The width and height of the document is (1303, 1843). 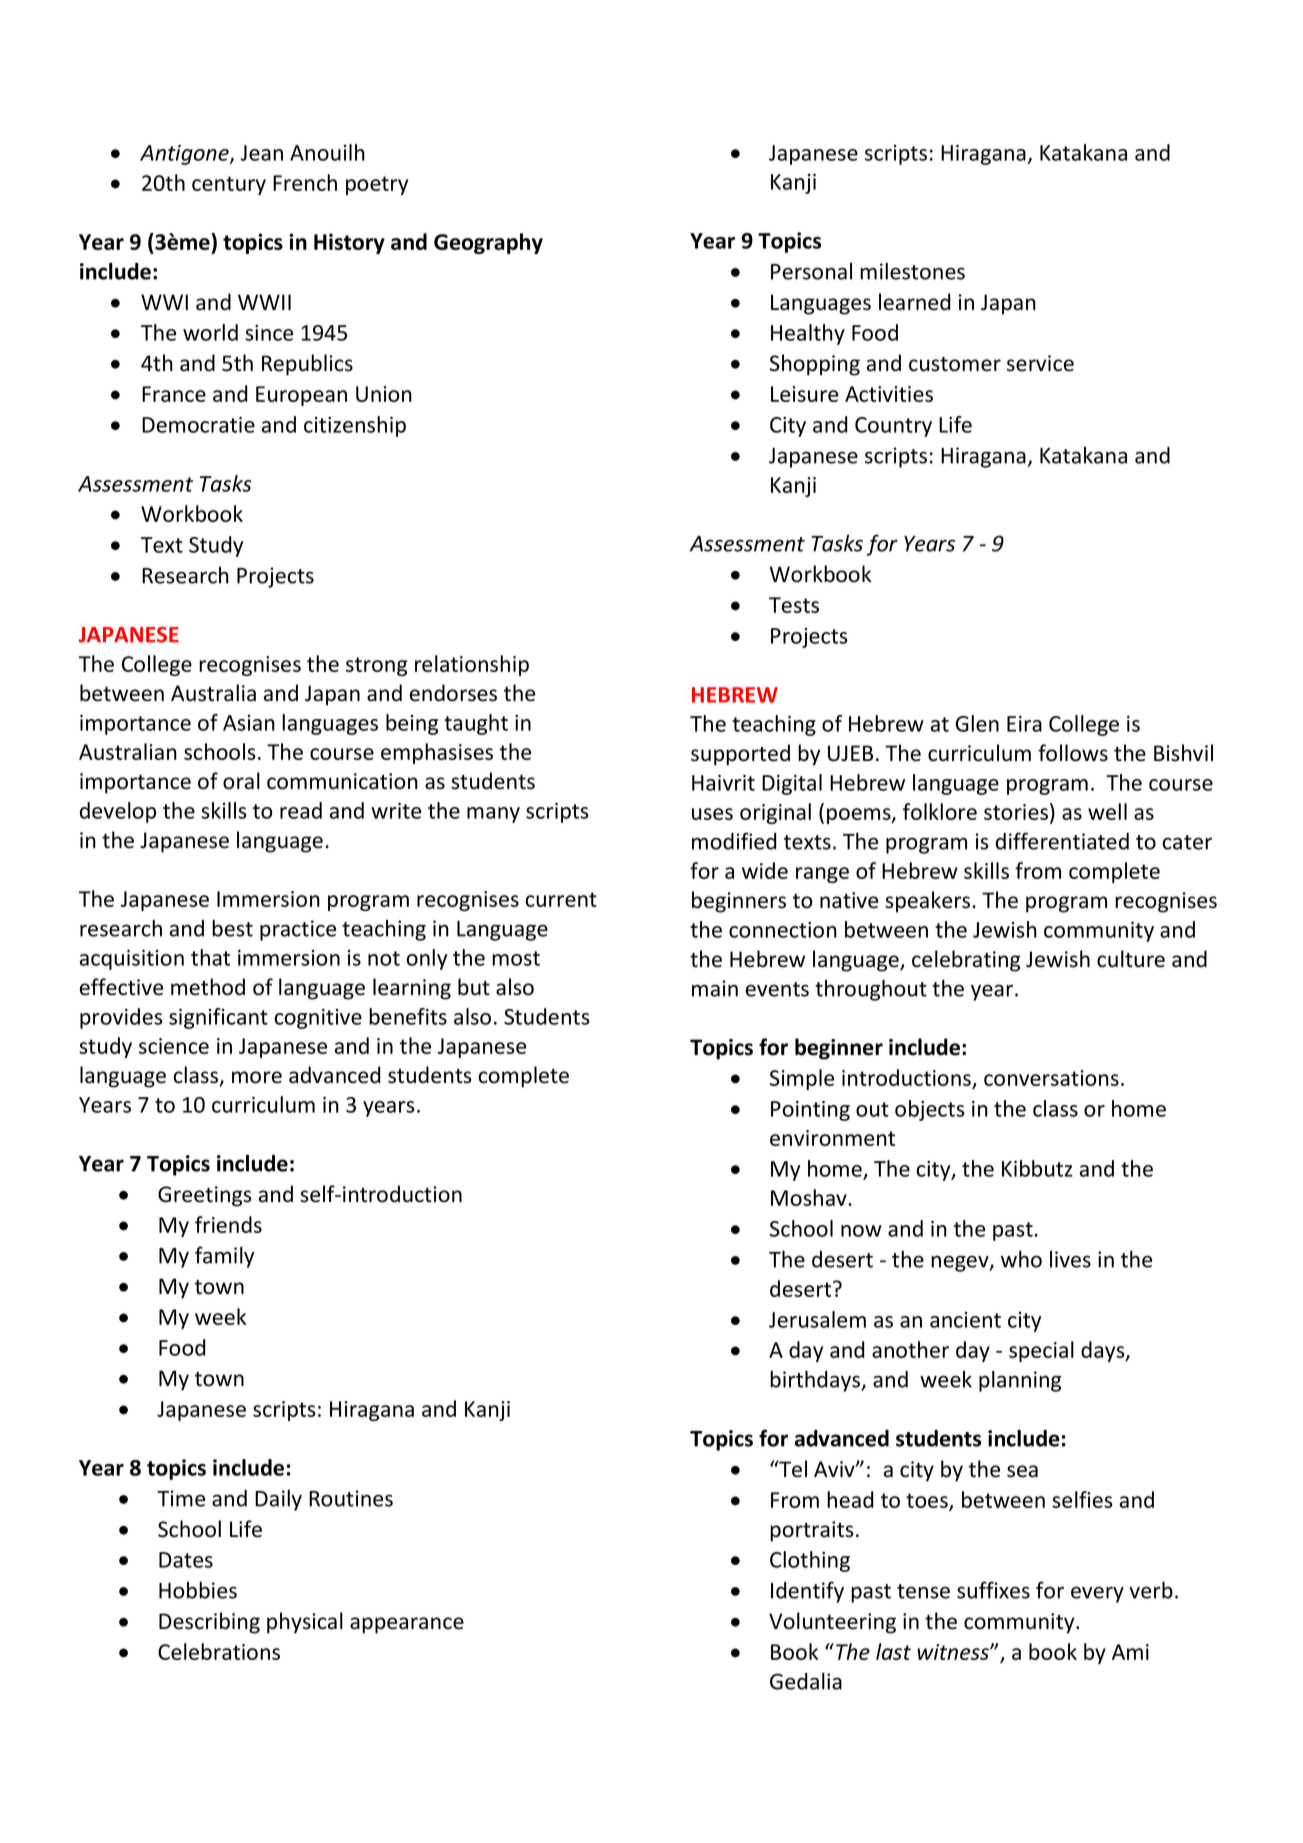 What do you see at coordinates (561, 899) in the document?
I see `current` at bounding box center [561, 899].
